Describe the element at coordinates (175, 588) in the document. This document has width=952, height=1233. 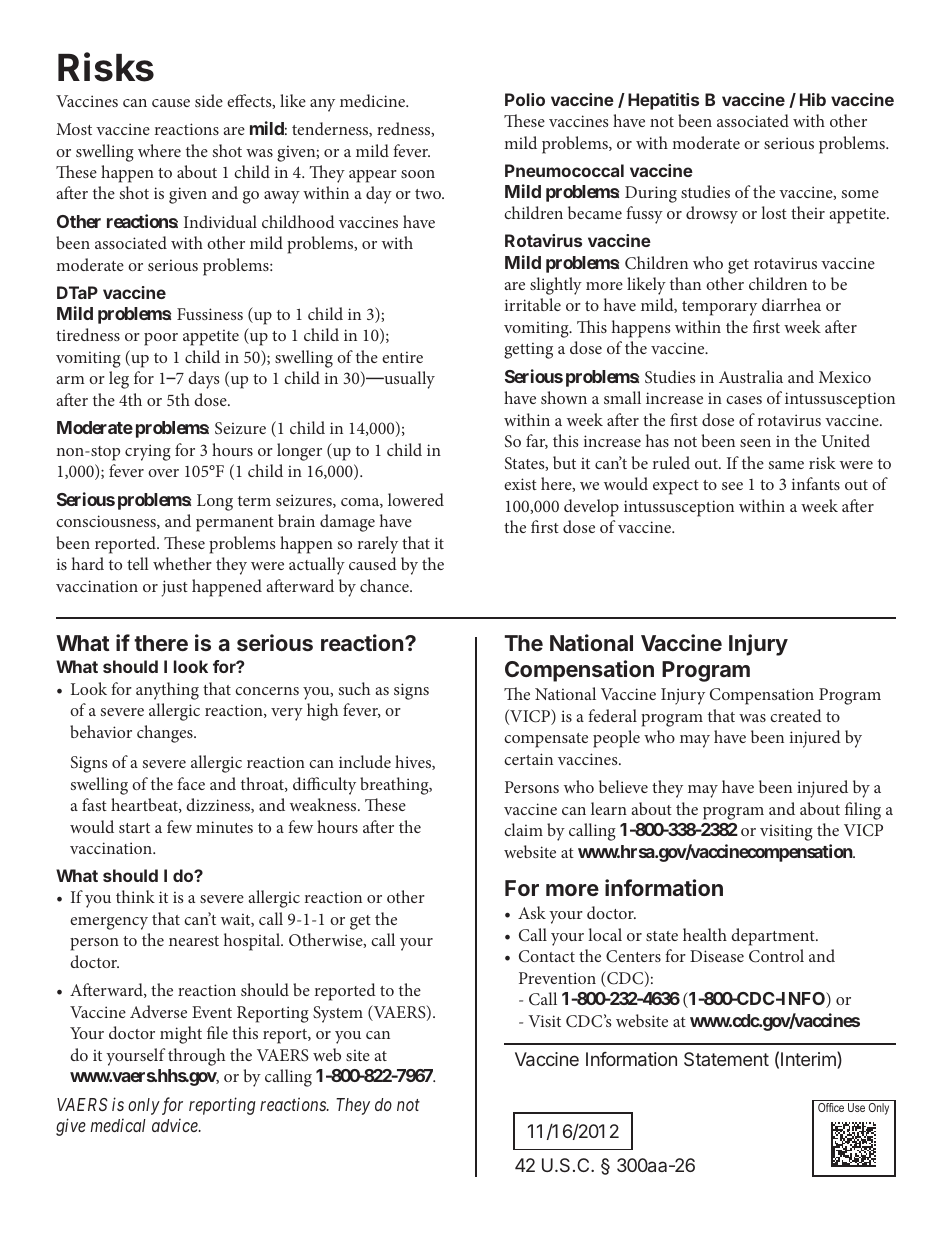
I see `just` at that location.
